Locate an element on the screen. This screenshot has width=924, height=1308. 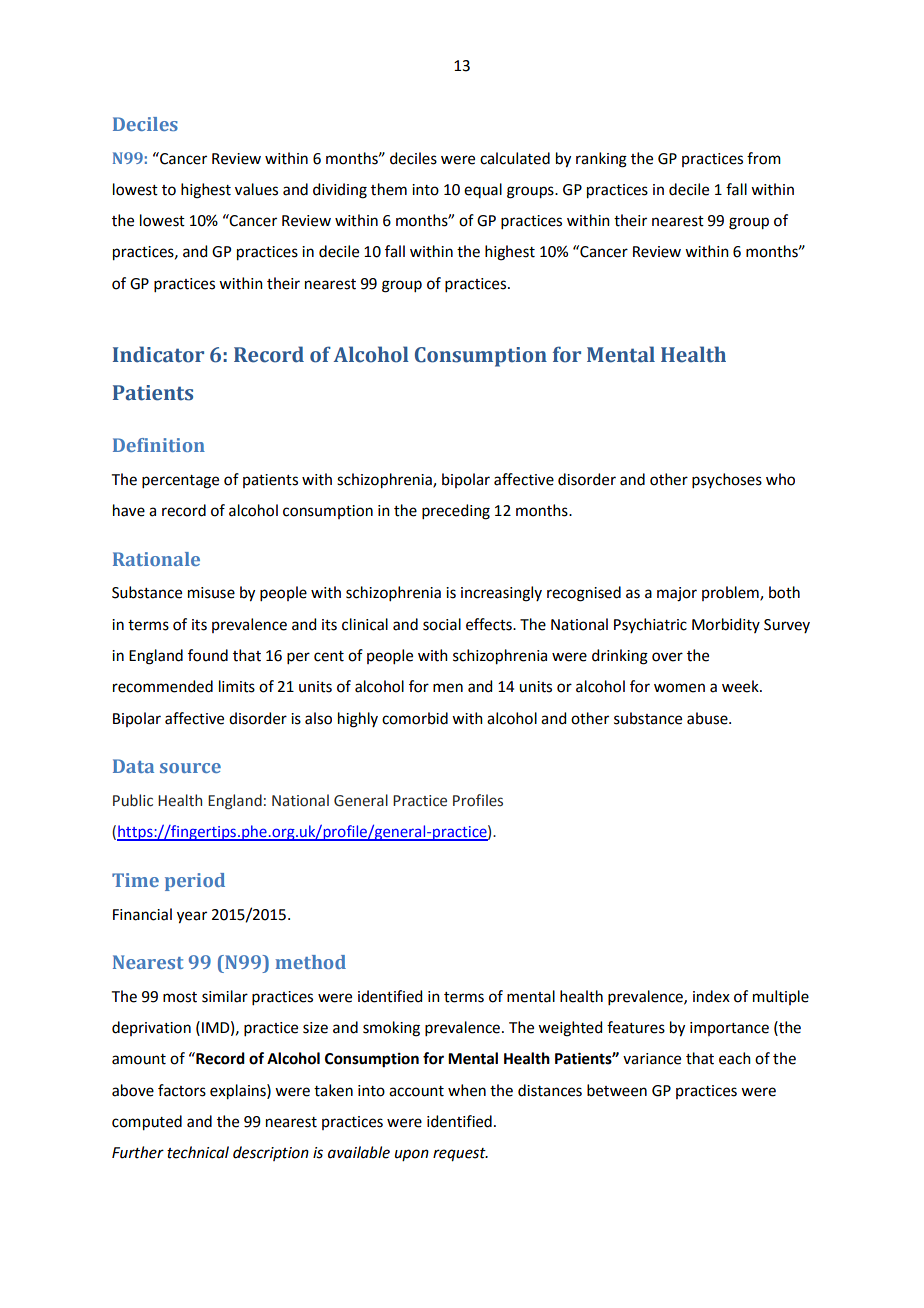
request is located at coordinates (460, 1155).
